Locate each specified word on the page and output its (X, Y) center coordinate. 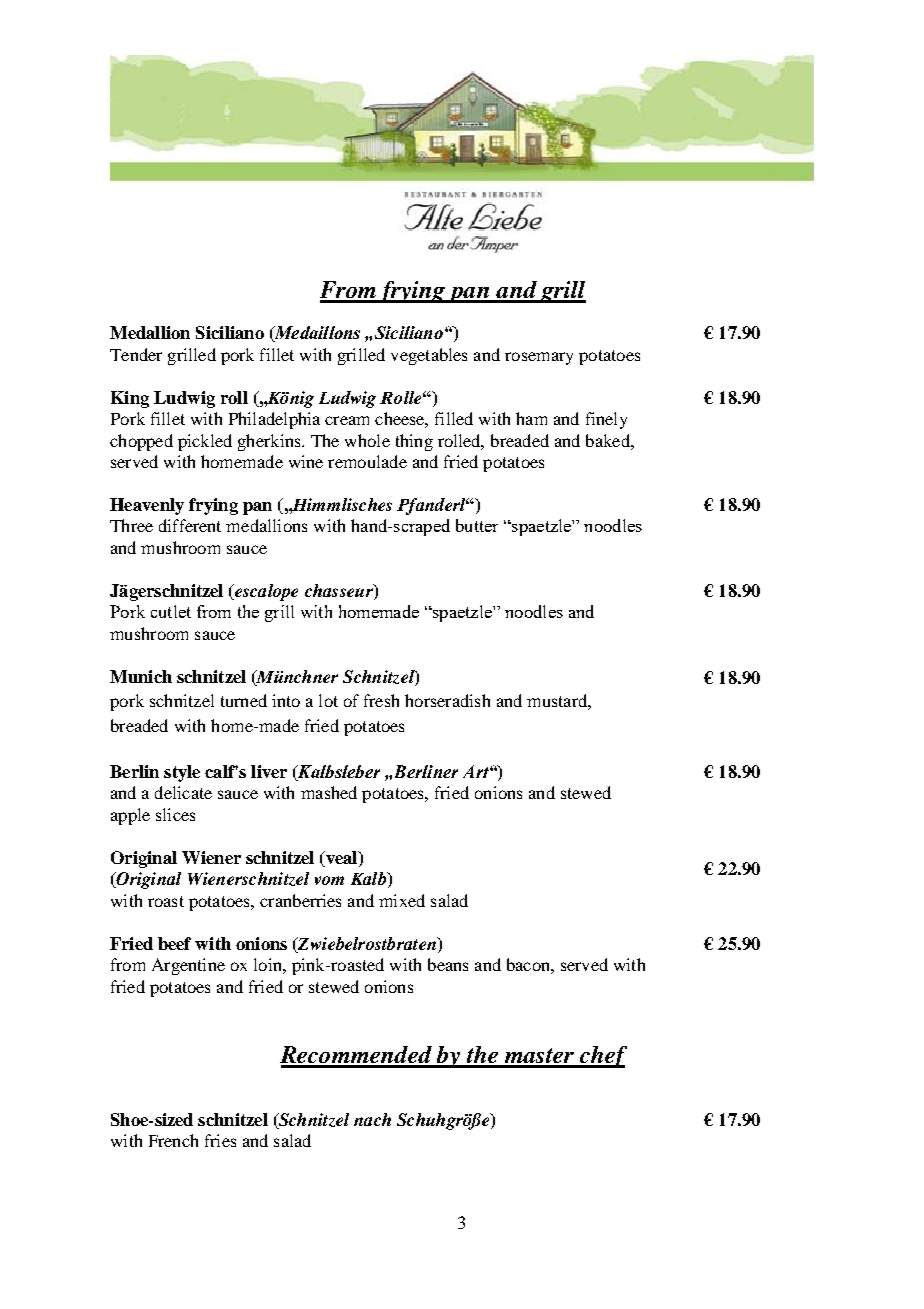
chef (602, 1057)
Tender (136, 354)
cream (347, 420)
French (173, 1140)
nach (372, 1119)
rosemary (539, 358)
